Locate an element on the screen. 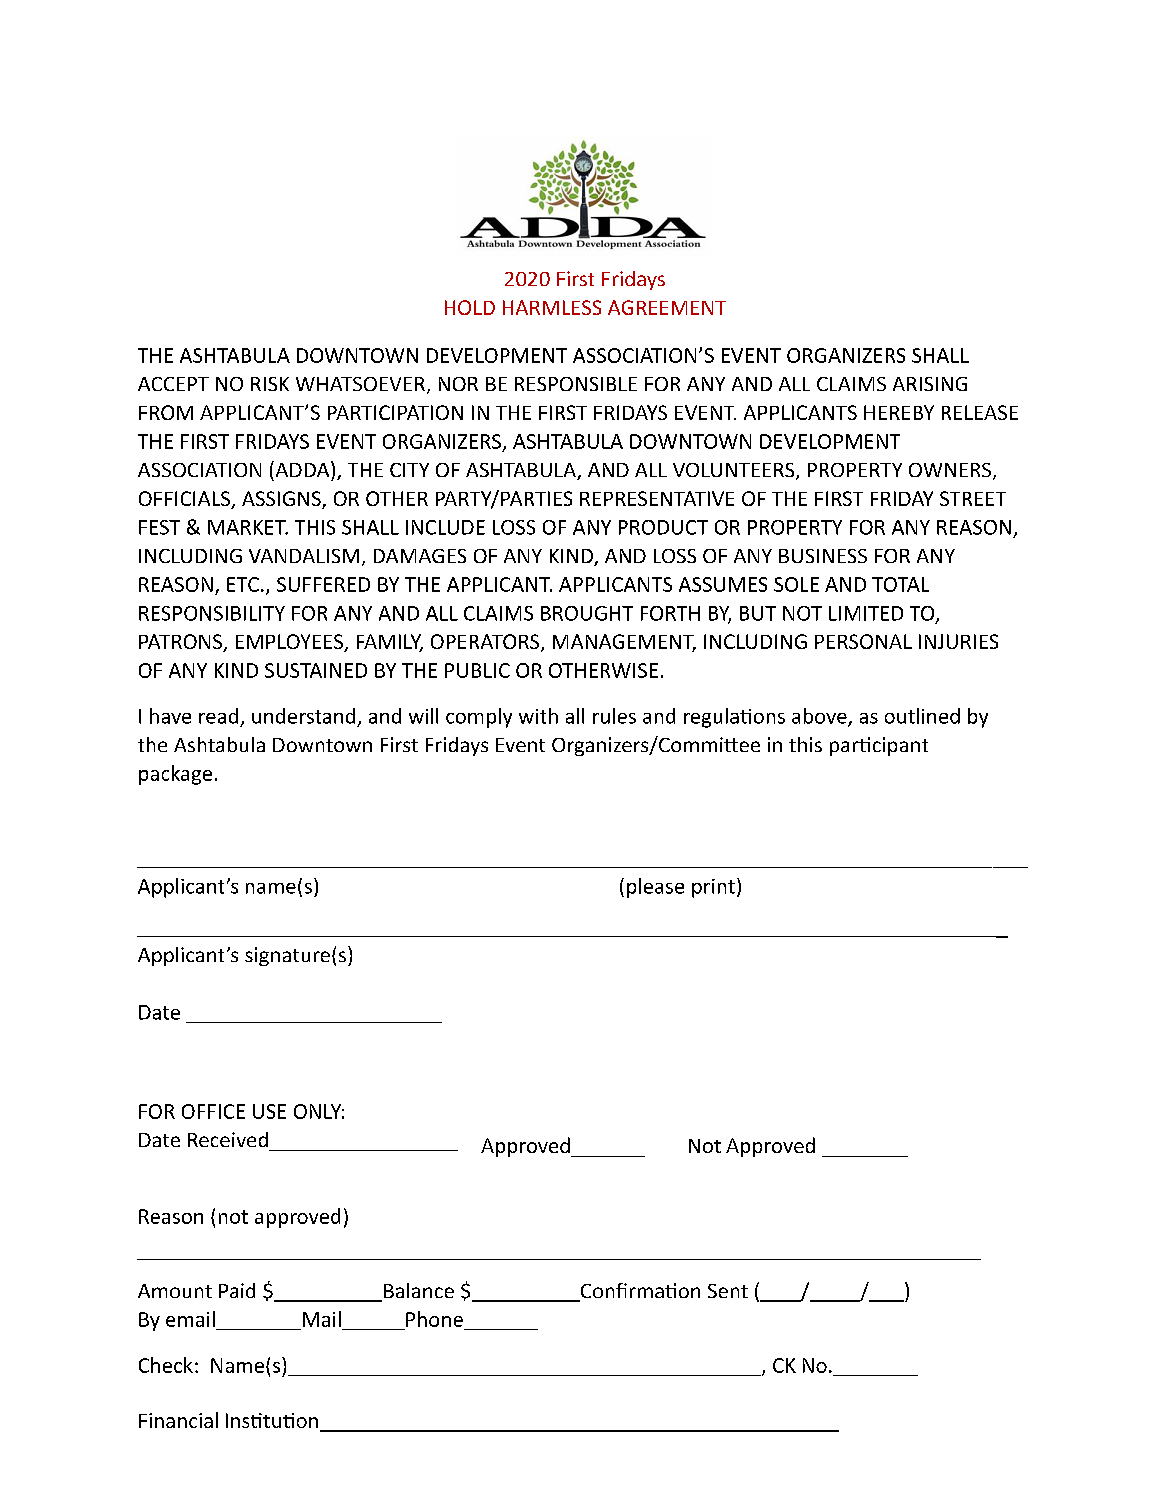 Image resolution: width=1168 pixels, height=1512 pixels. RISK is located at coordinates (270, 384).
